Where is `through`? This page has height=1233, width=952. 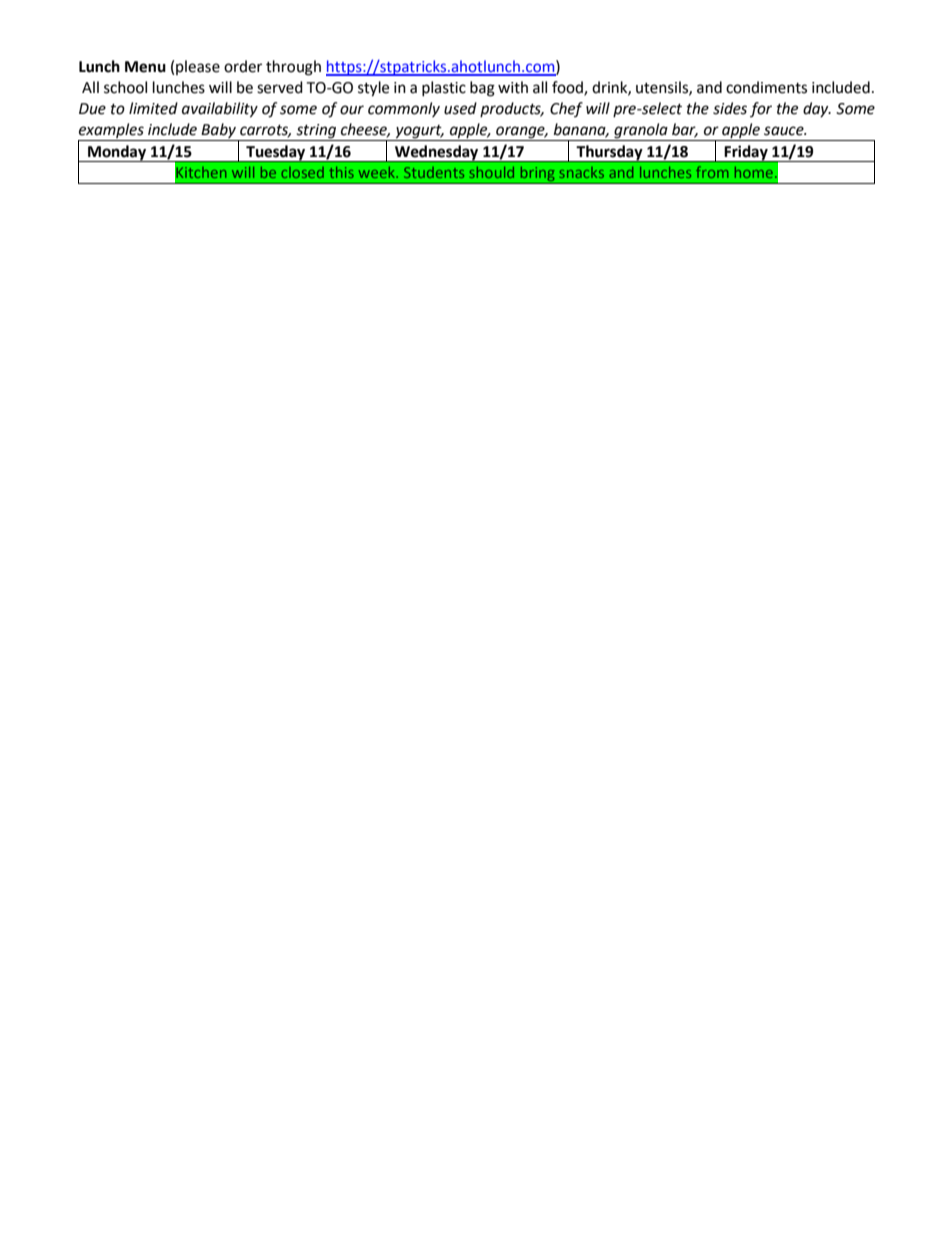
through is located at coordinates (293, 68).
